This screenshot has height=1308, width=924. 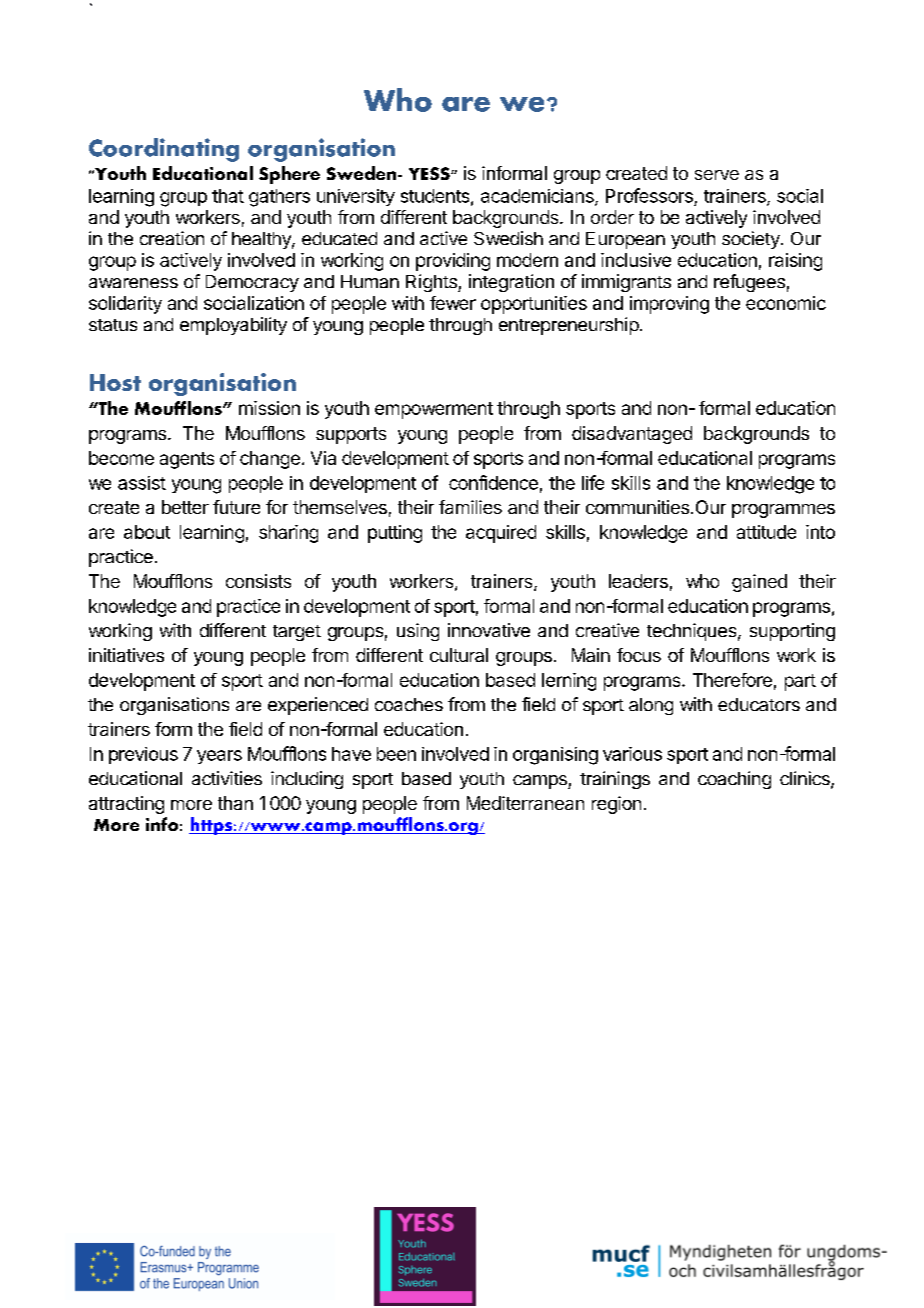 I want to click on confidence, so click(x=493, y=482).
